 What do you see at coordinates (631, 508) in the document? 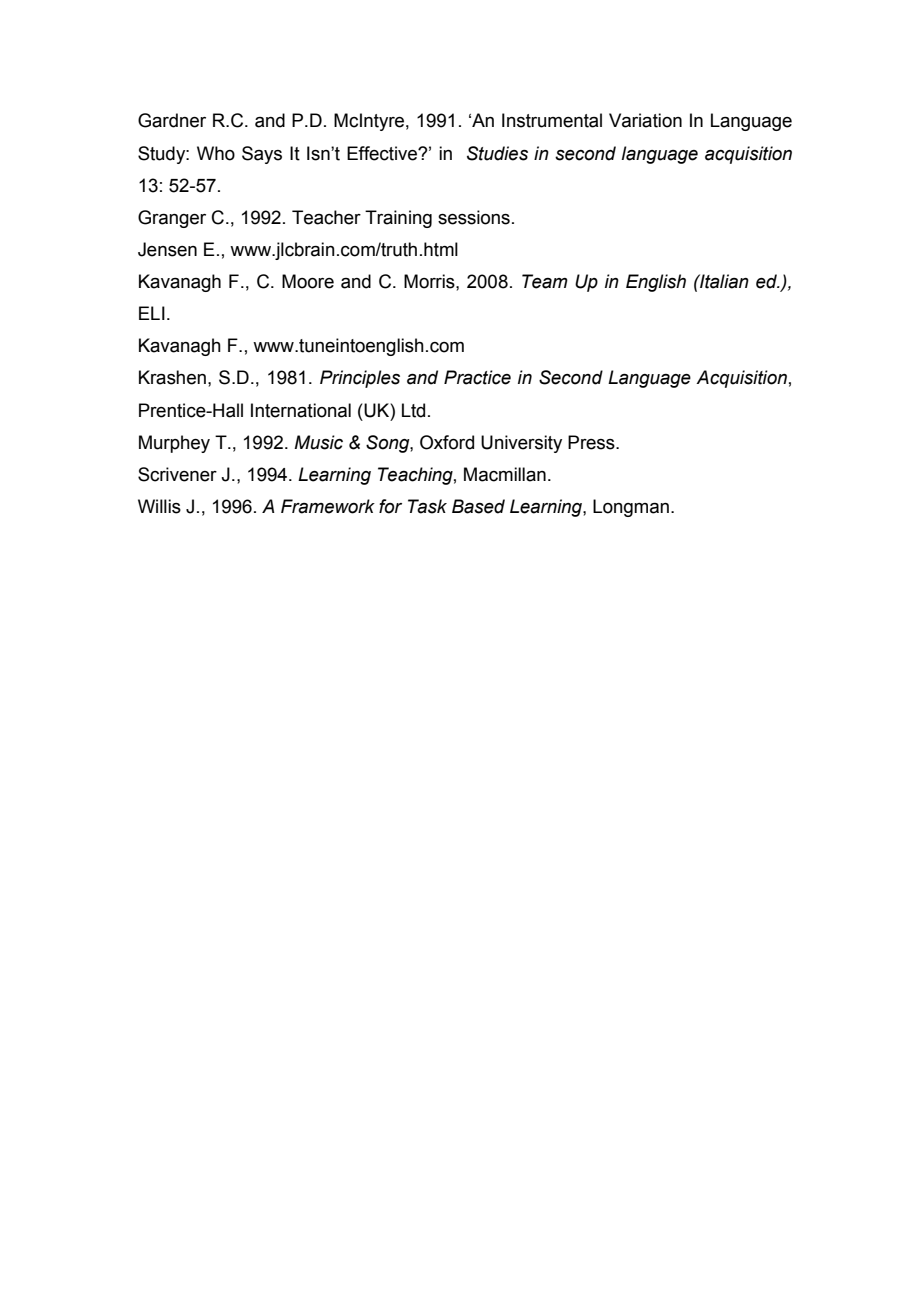
I see `Longman` at bounding box center [631, 508].
